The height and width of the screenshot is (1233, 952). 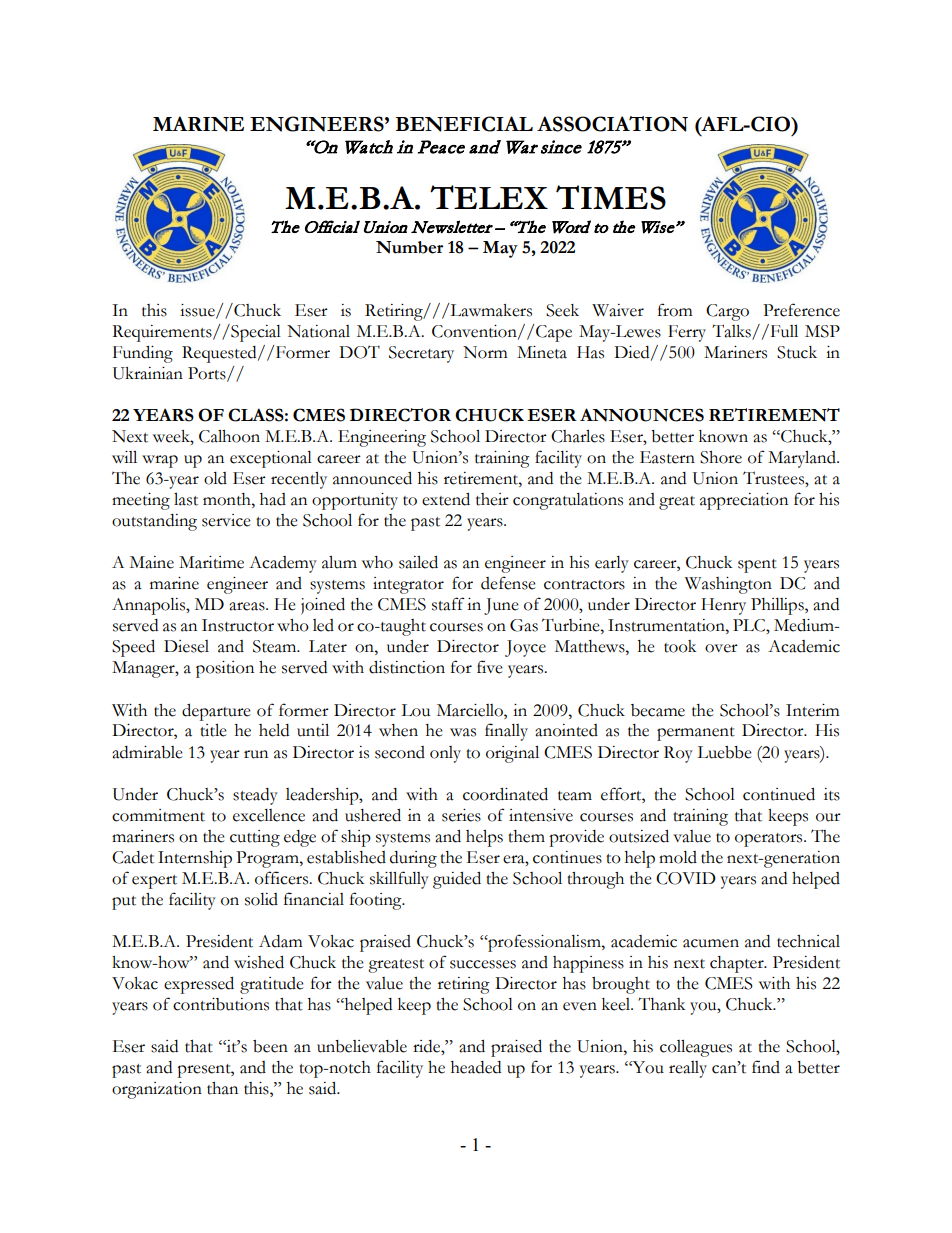 What do you see at coordinates (464, 124) in the screenshot?
I see `BENEFICIAL` at bounding box center [464, 124].
